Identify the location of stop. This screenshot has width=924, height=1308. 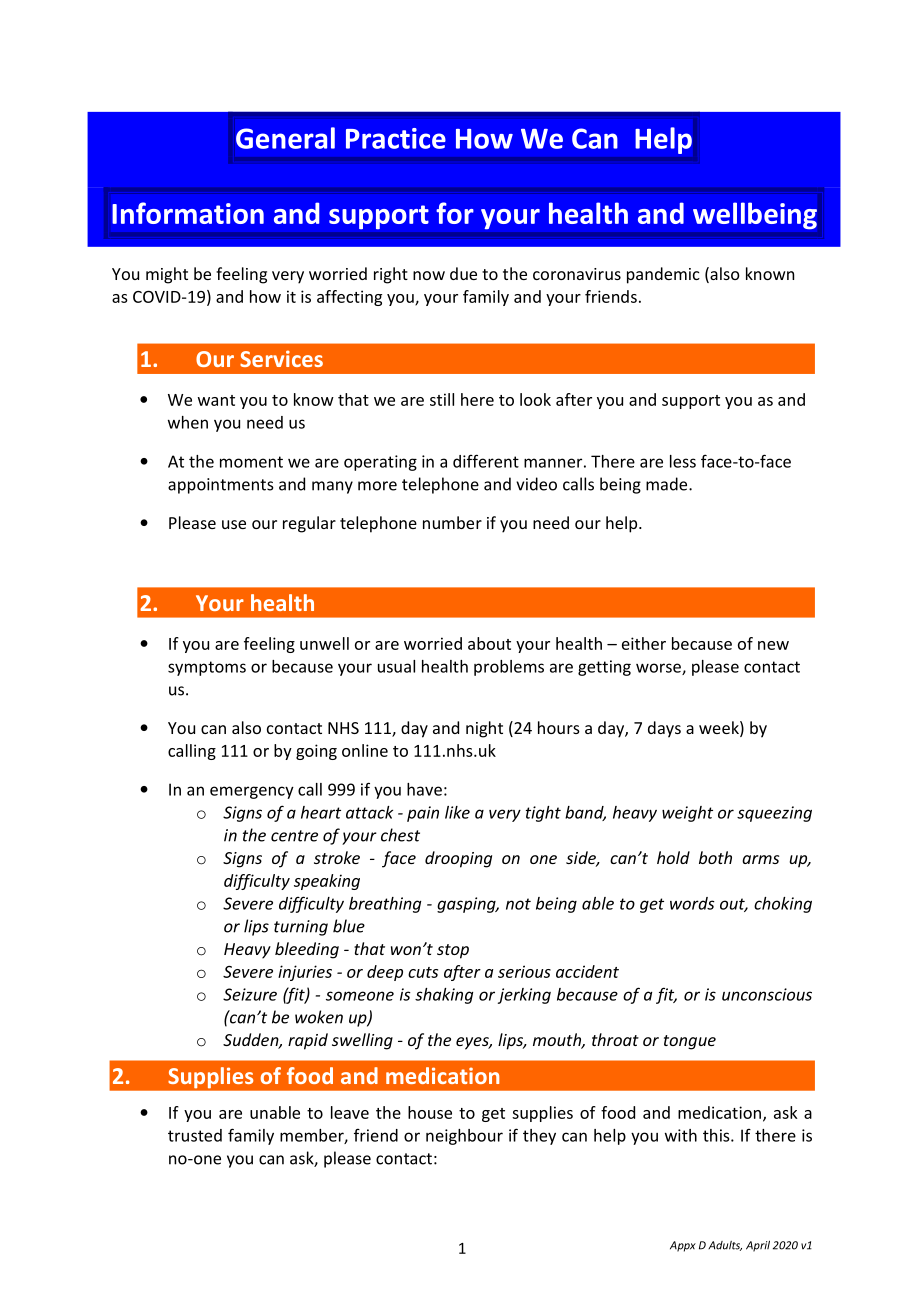
(453, 951).
